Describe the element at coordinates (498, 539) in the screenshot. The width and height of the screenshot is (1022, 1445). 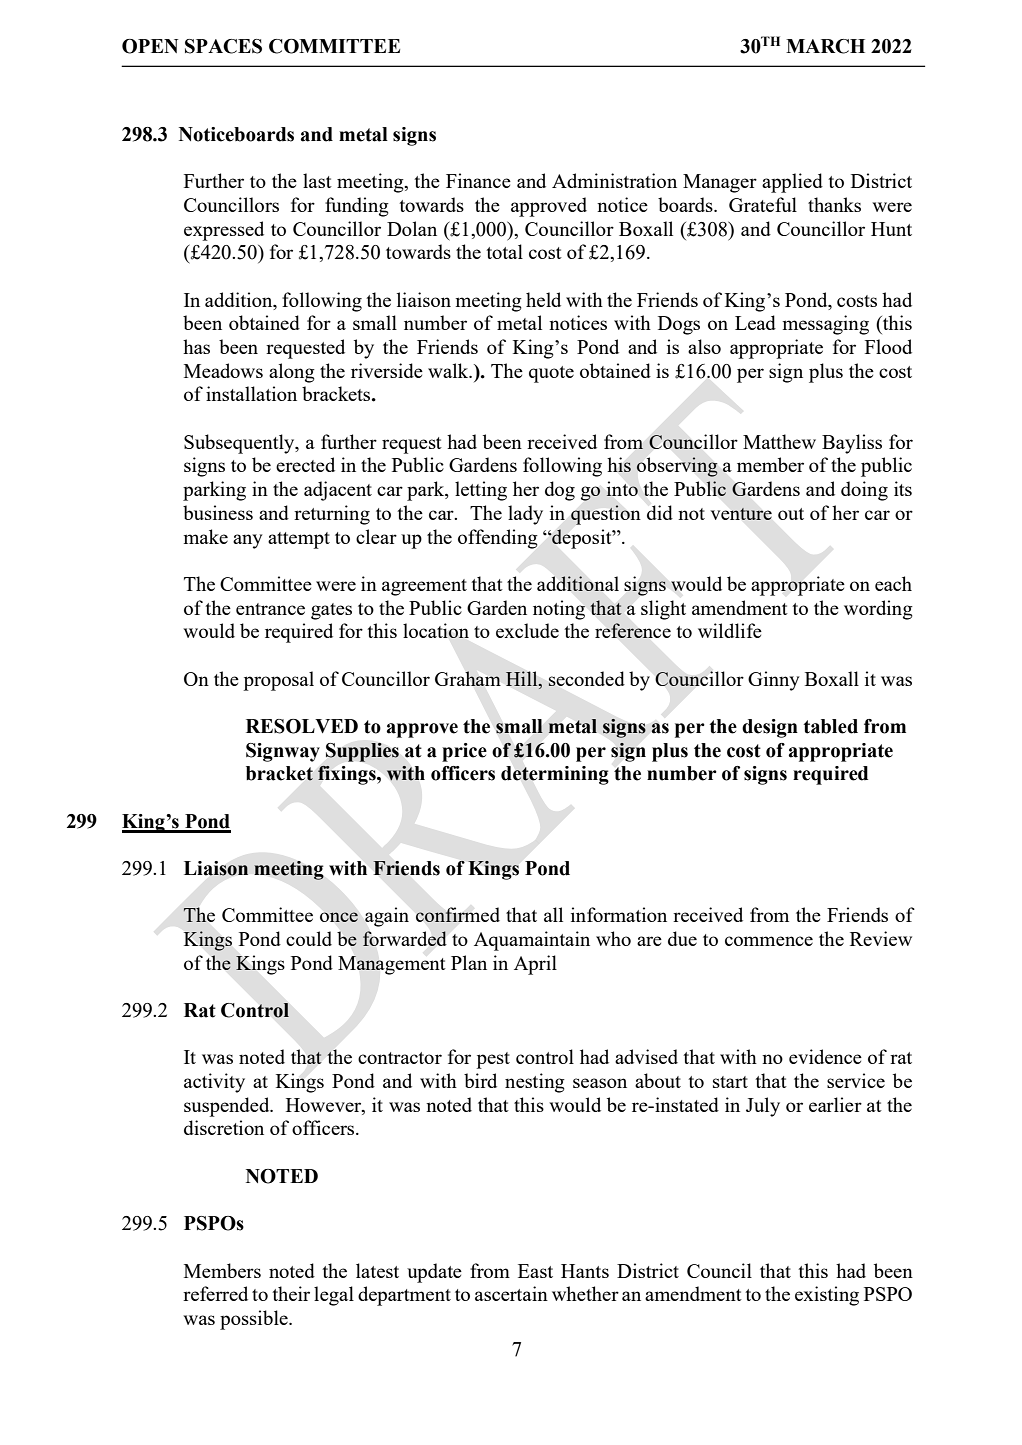
I see `offending` at that location.
